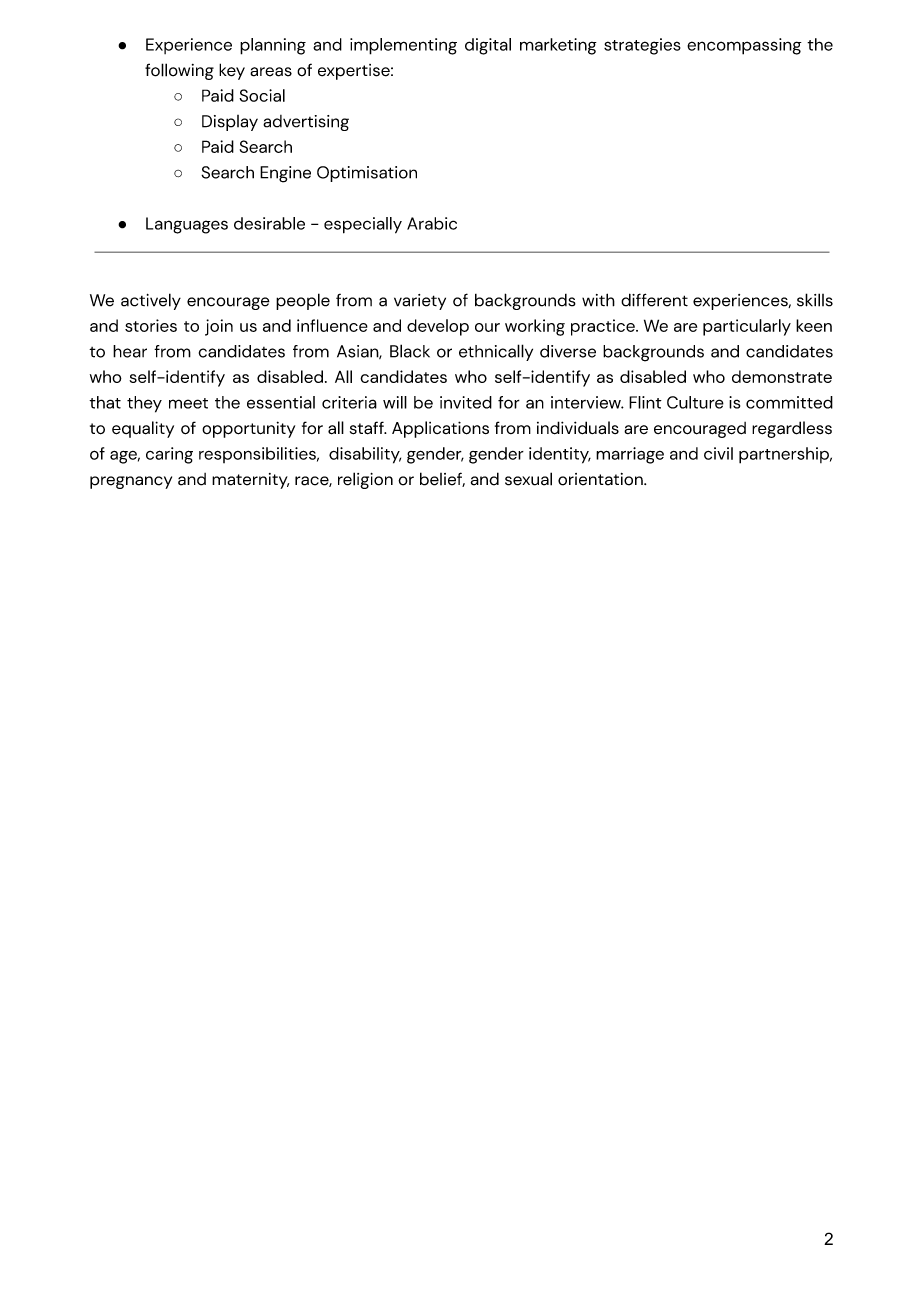 This page has height=1307, width=924. Describe the element at coordinates (528, 479) in the page. I see `sexual` at that location.
